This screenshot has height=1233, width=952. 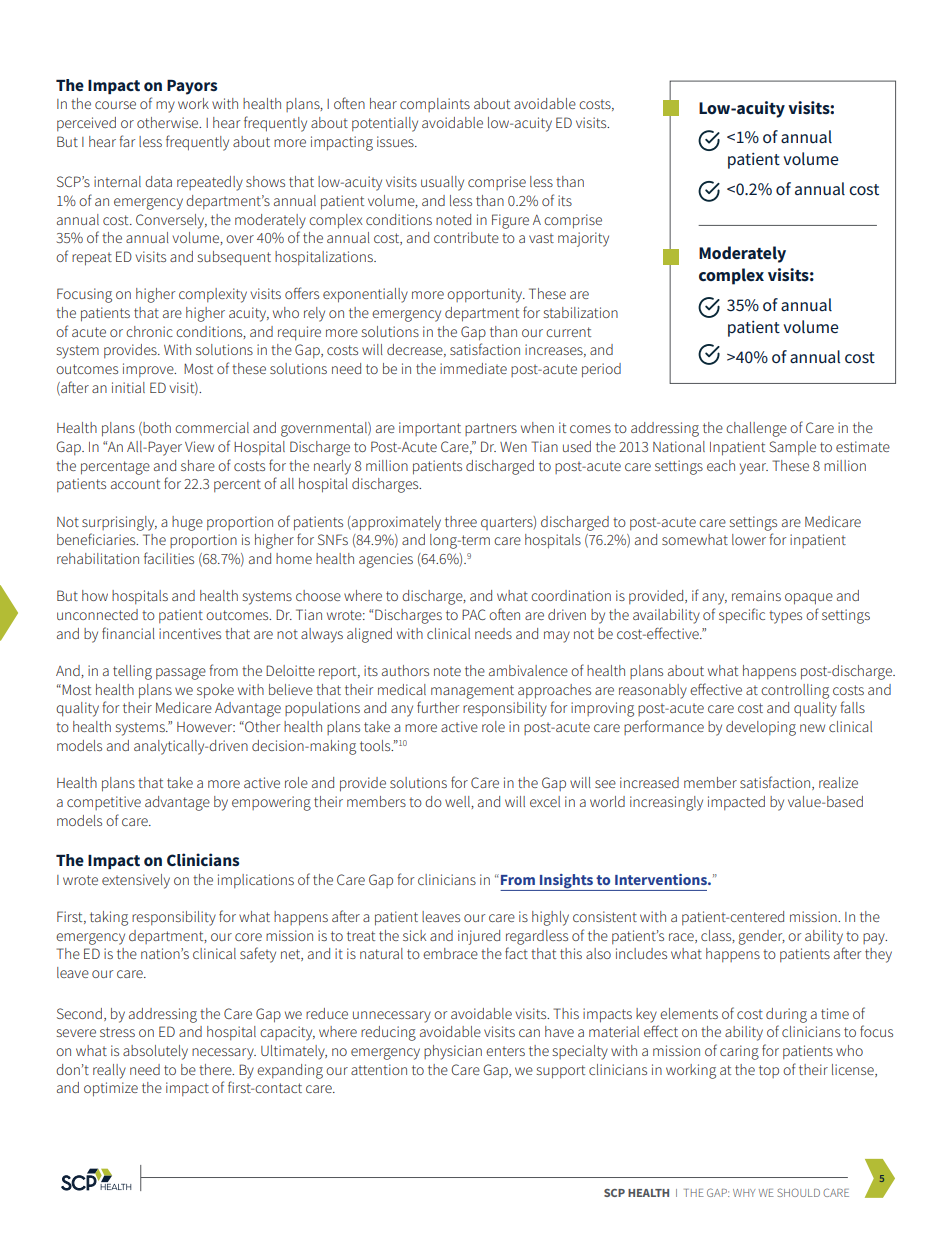 What do you see at coordinates (479, 937) in the screenshot?
I see `injured` at bounding box center [479, 937].
